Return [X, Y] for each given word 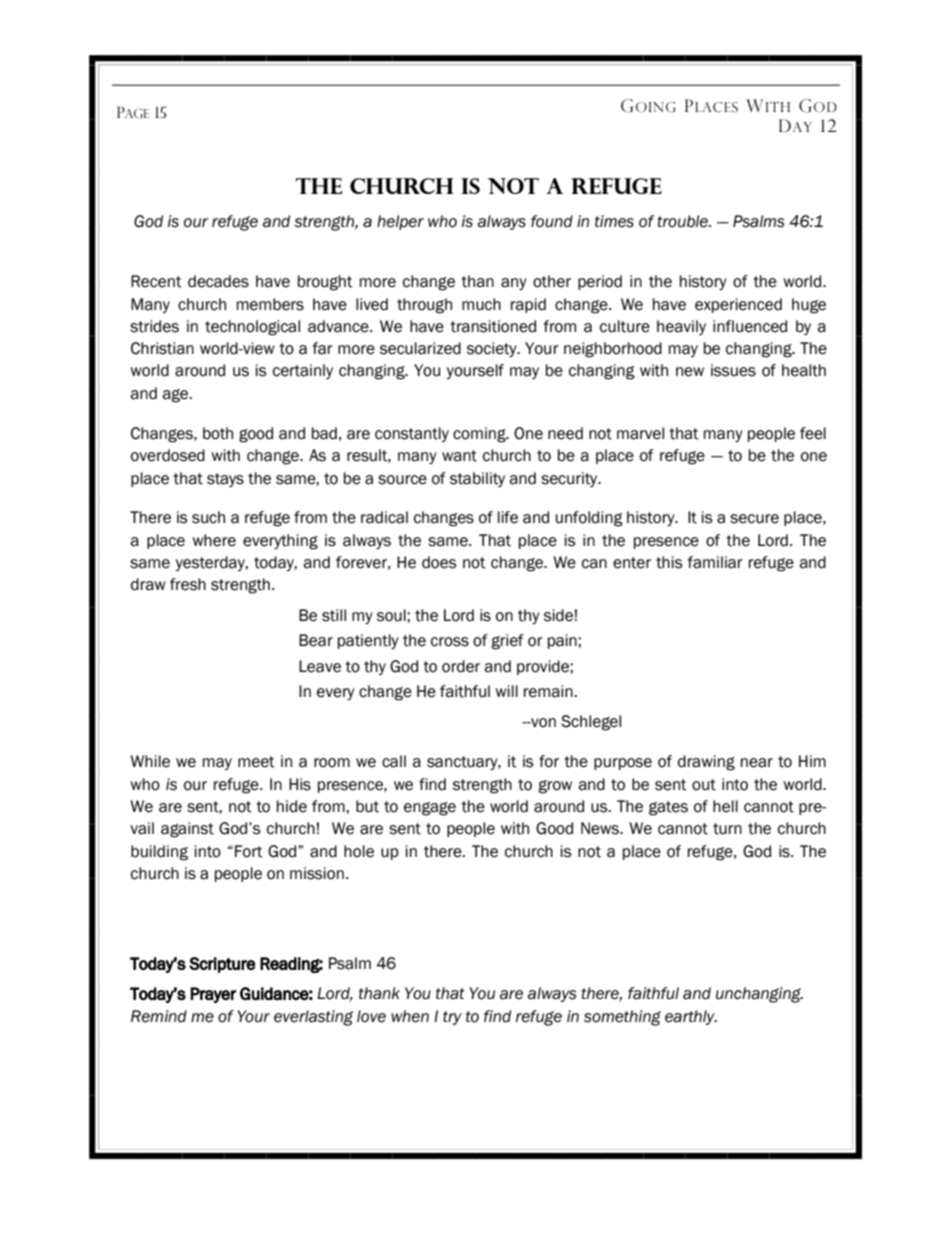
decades [218, 281]
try [452, 1018]
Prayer [213, 995]
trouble [683, 221]
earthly [691, 1017]
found [552, 221]
